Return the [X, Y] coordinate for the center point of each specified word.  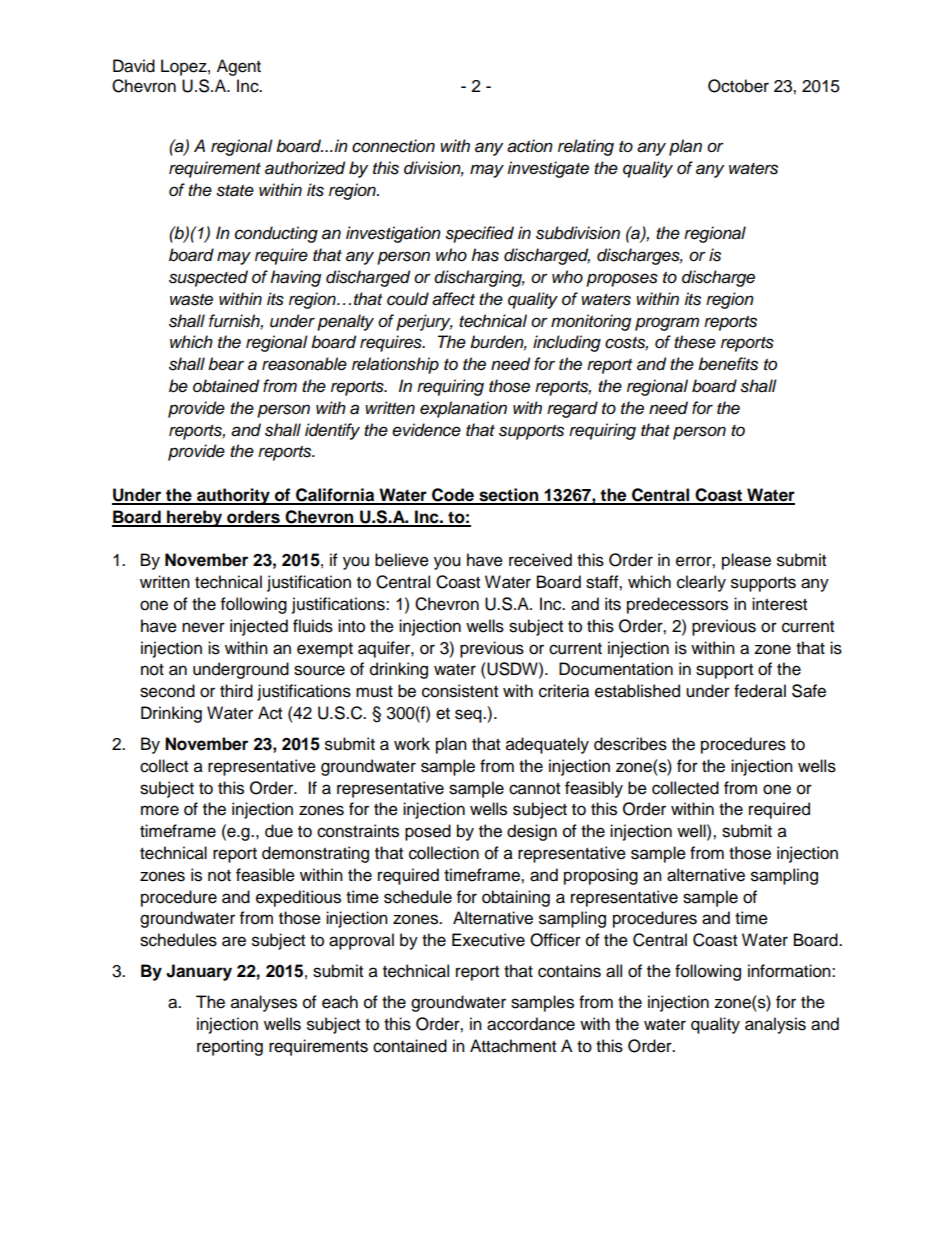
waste [191, 300]
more [160, 810]
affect [453, 299]
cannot [534, 789]
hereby [195, 518]
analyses [264, 1003]
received [540, 560]
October [738, 86]
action [530, 146]
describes [630, 744]
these [695, 342]
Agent [239, 67]
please [746, 561]
